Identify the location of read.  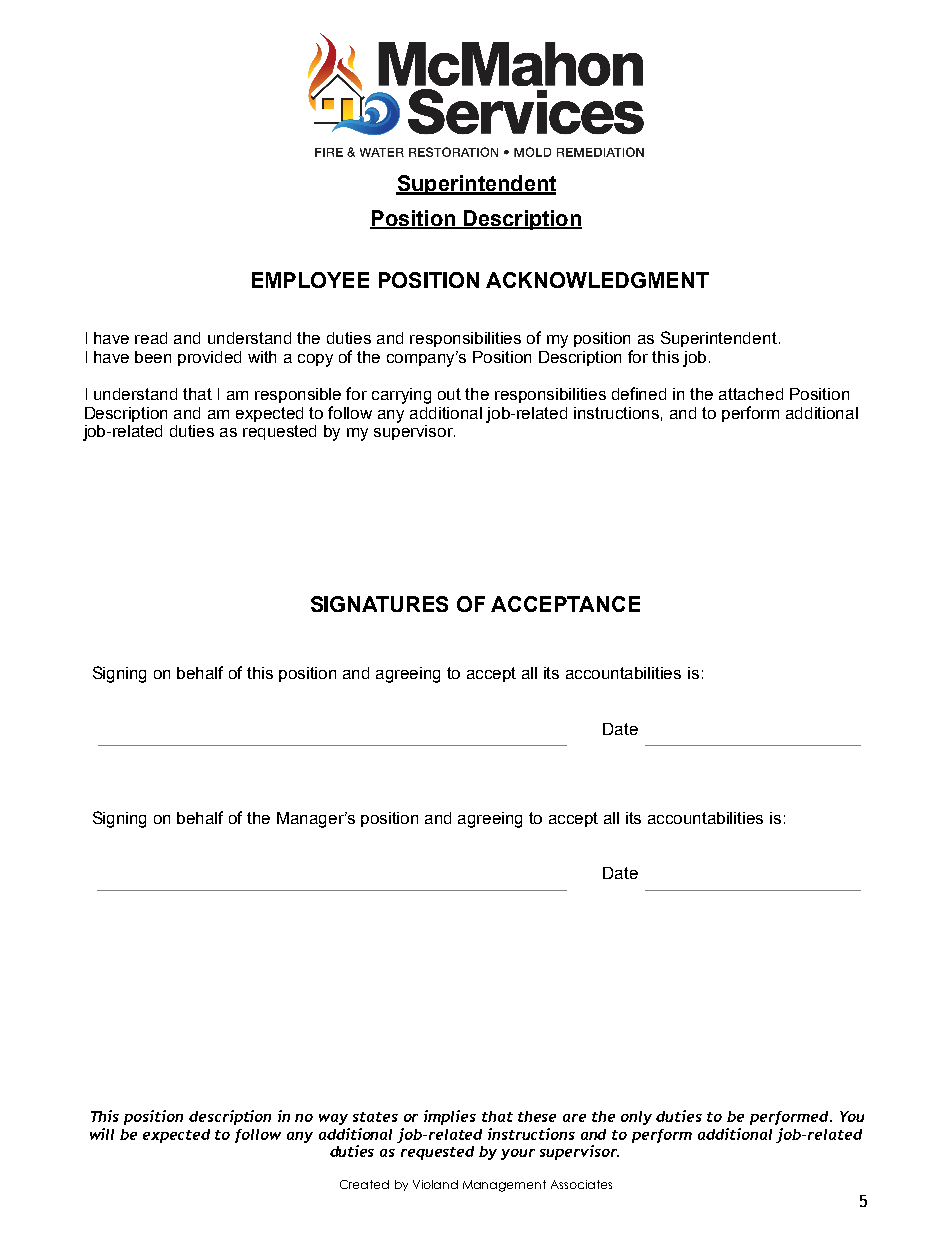
(151, 338).
